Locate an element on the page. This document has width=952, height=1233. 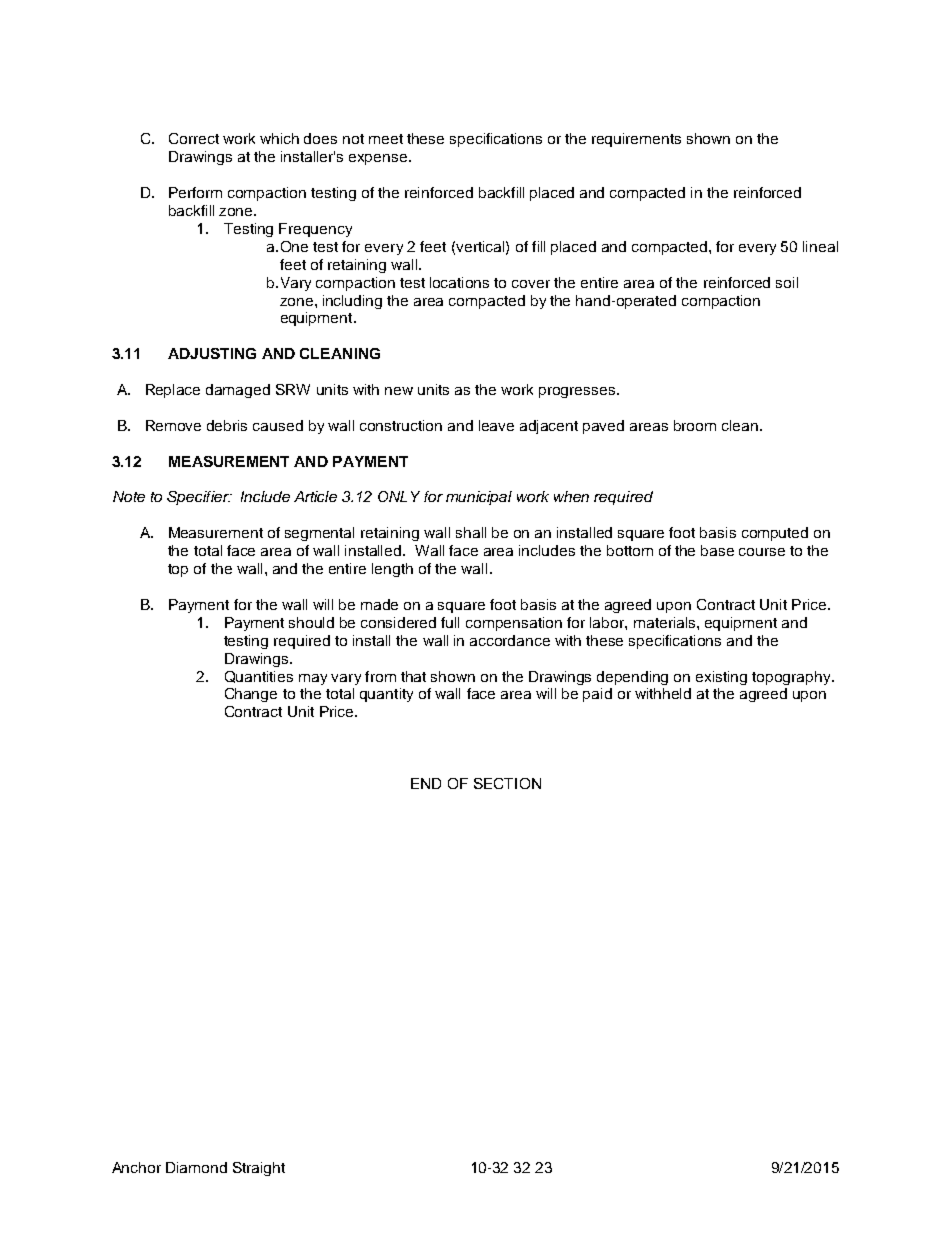
requirements is located at coordinates (636, 140).
